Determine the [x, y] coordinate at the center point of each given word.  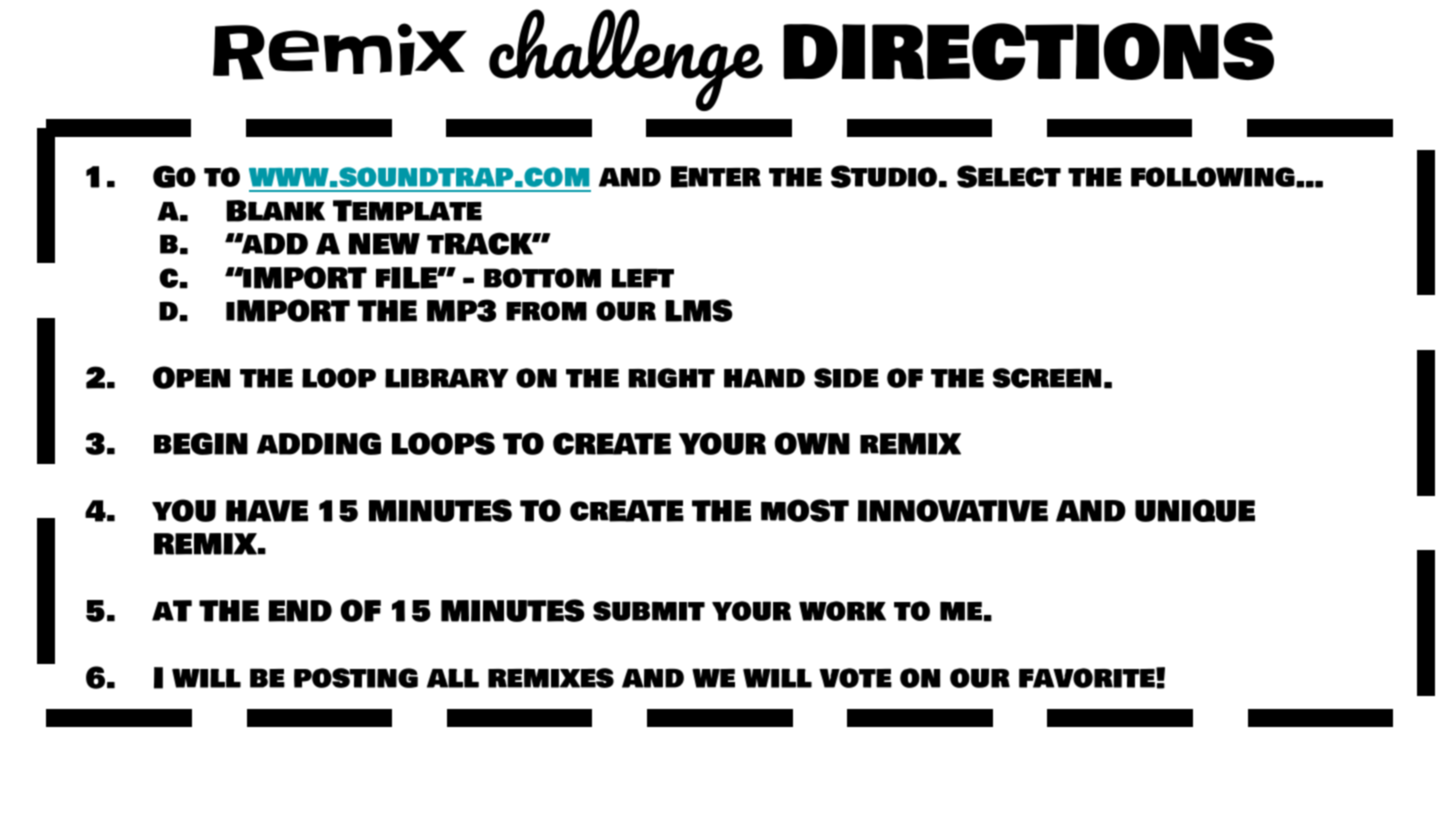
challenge [626, 60]
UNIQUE [1195, 510]
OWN [812, 443]
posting [356, 678]
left [643, 278]
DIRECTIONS [1028, 51]
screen [1047, 378]
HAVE [267, 511]
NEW [384, 244]
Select [1009, 176]
